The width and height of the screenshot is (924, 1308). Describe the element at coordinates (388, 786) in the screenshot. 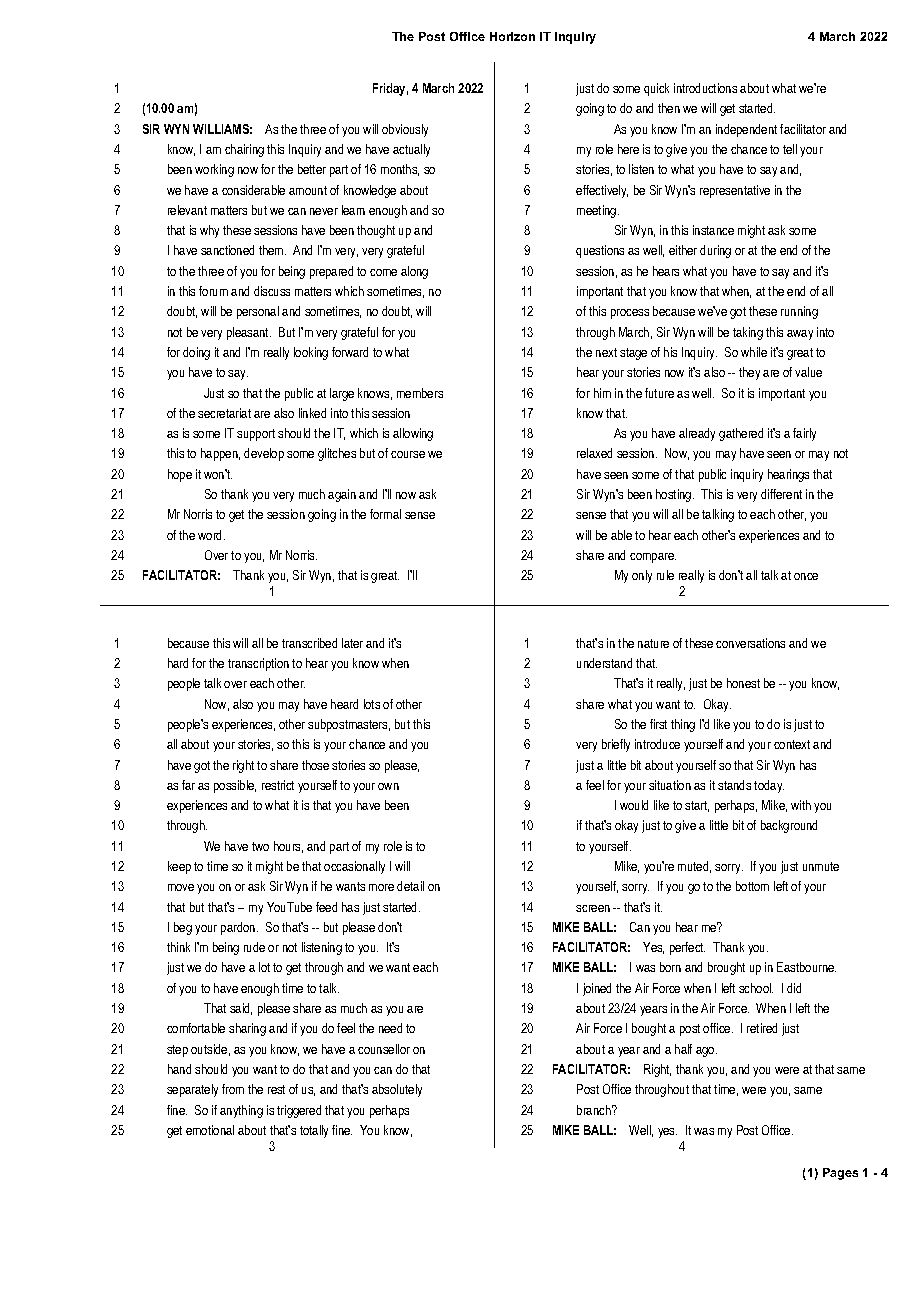

I see `own` at that location.
